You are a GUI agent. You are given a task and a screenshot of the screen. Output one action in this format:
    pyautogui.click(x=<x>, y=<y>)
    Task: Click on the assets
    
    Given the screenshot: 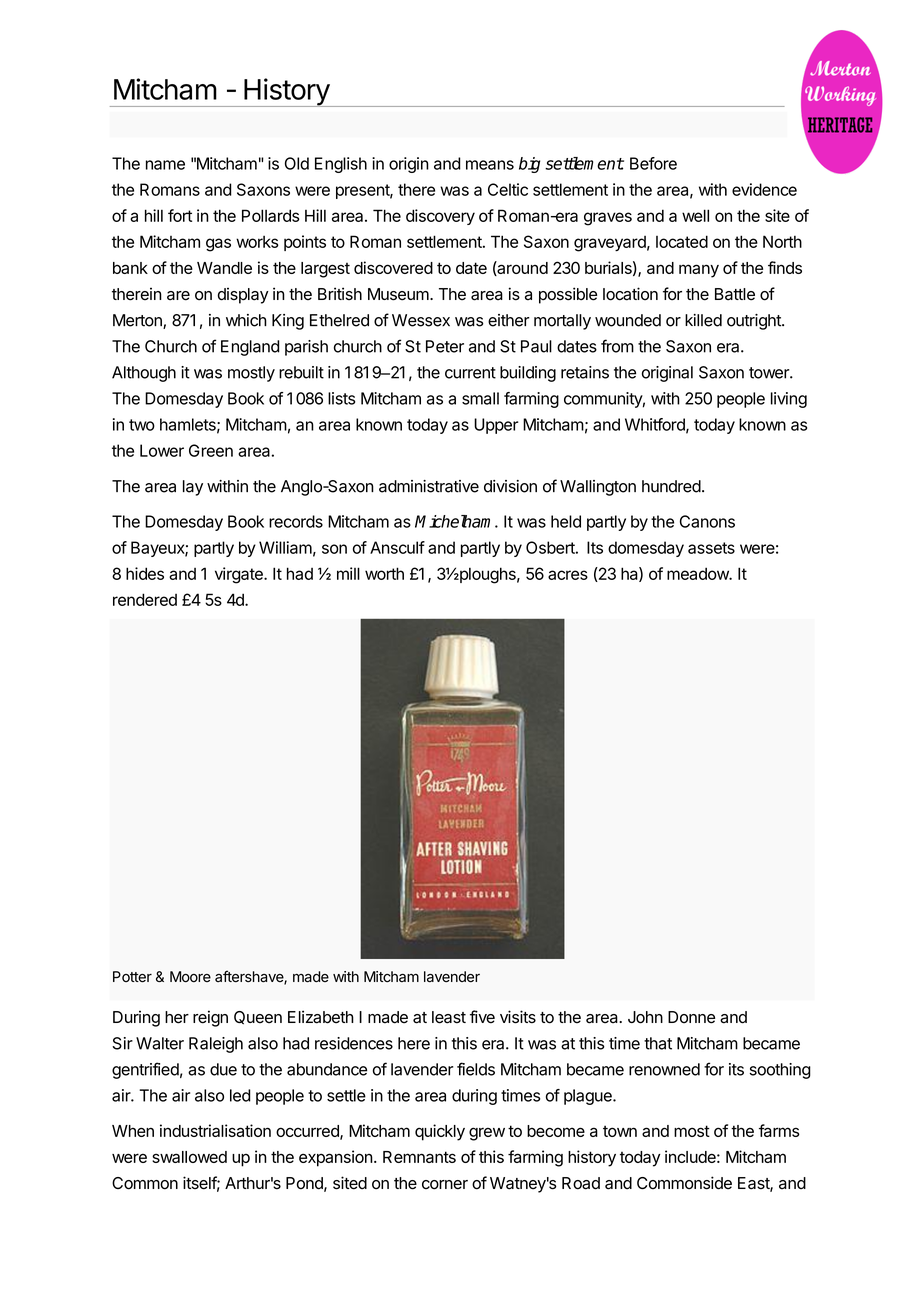 What is the action you would take?
    pyautogui.click(x=711, y=548)
